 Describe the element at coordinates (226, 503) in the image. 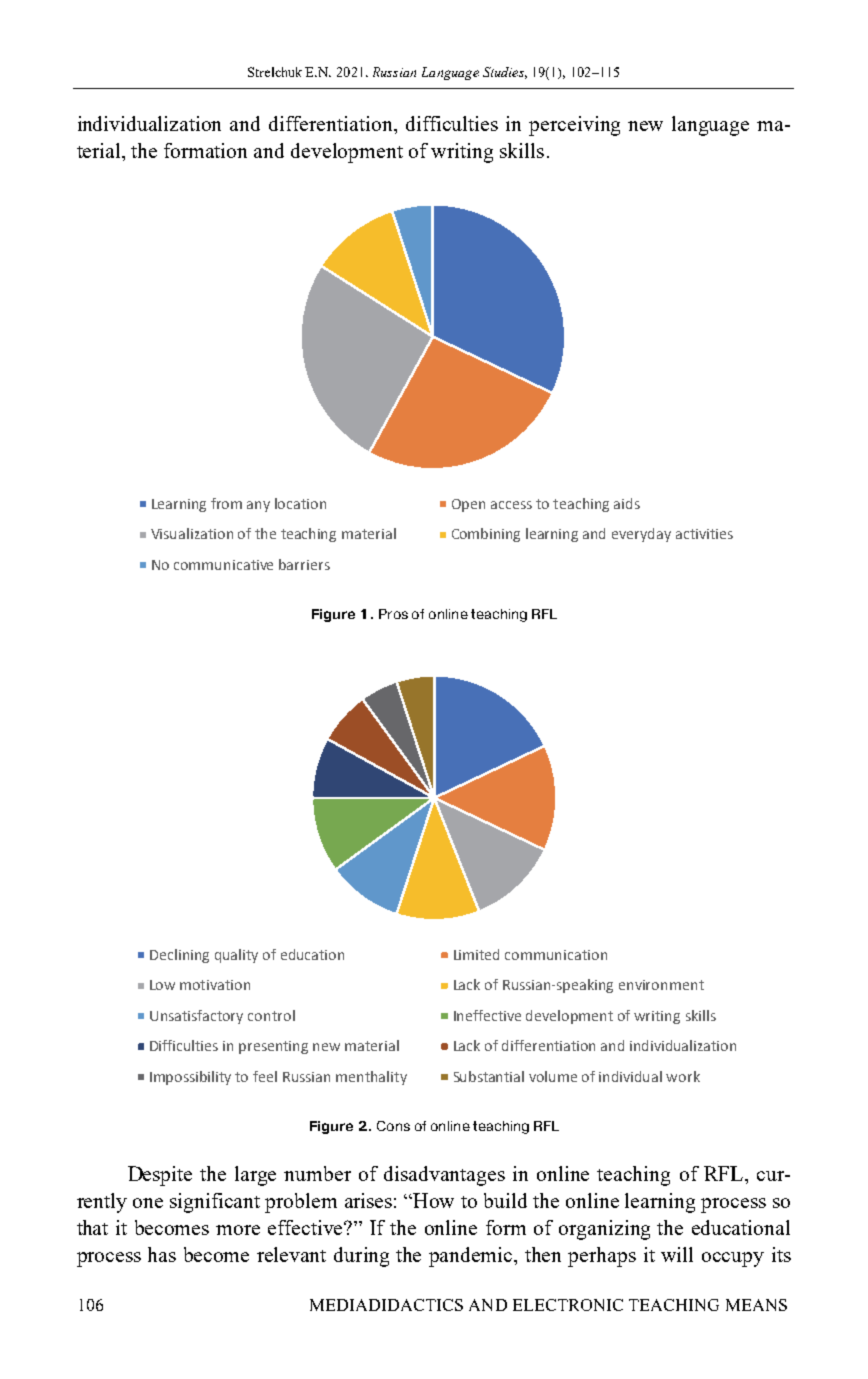

I see `from` at that location.
